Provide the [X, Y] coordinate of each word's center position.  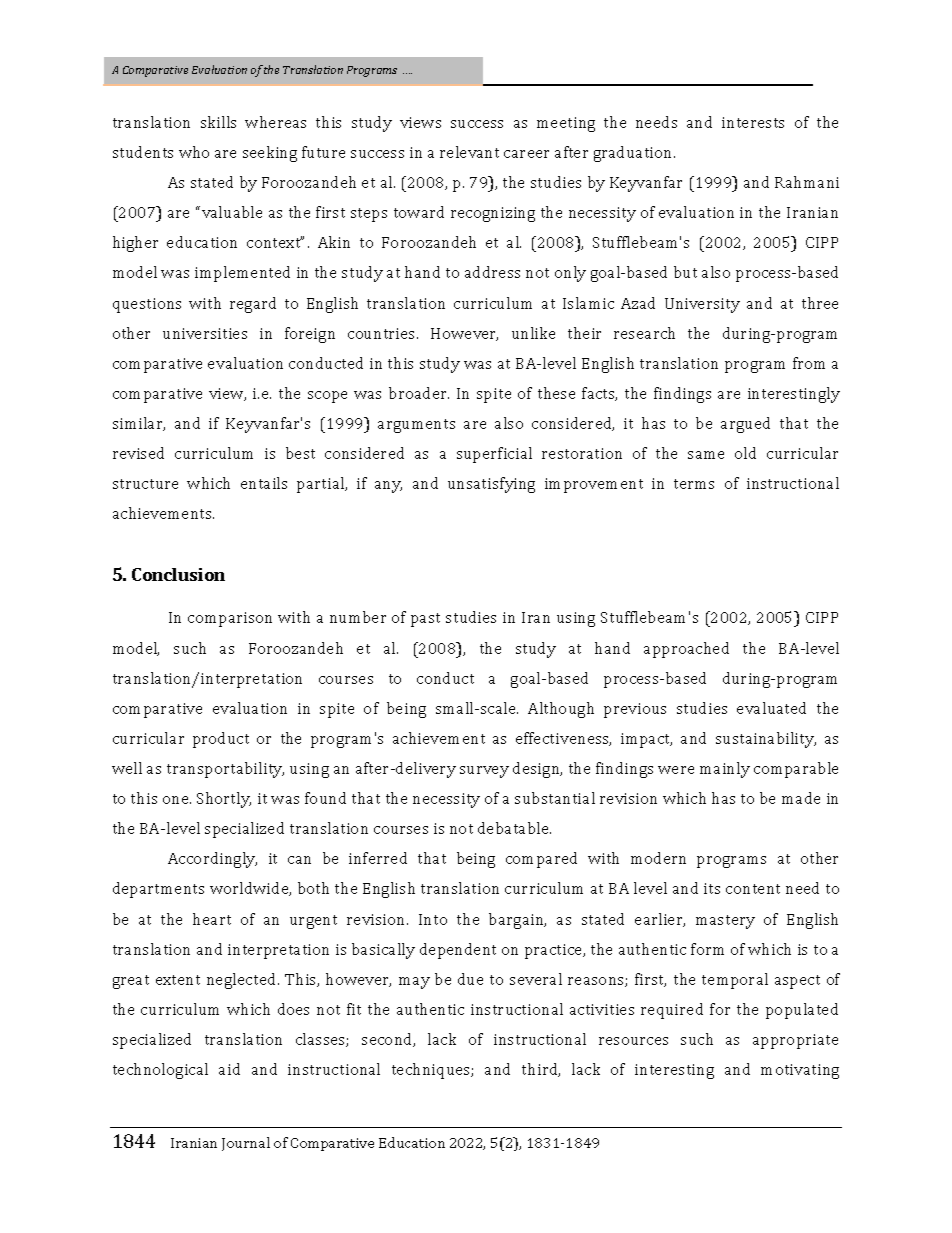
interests [753, 122]
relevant [469, 152]
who [194, 152]
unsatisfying [491, 485]
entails [264, 483]
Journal [246, 1144]
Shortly [224, 800]
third [541, 1070]
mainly [725, 770]
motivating [800, 1071]
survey [484, 772]
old [745, 453]
